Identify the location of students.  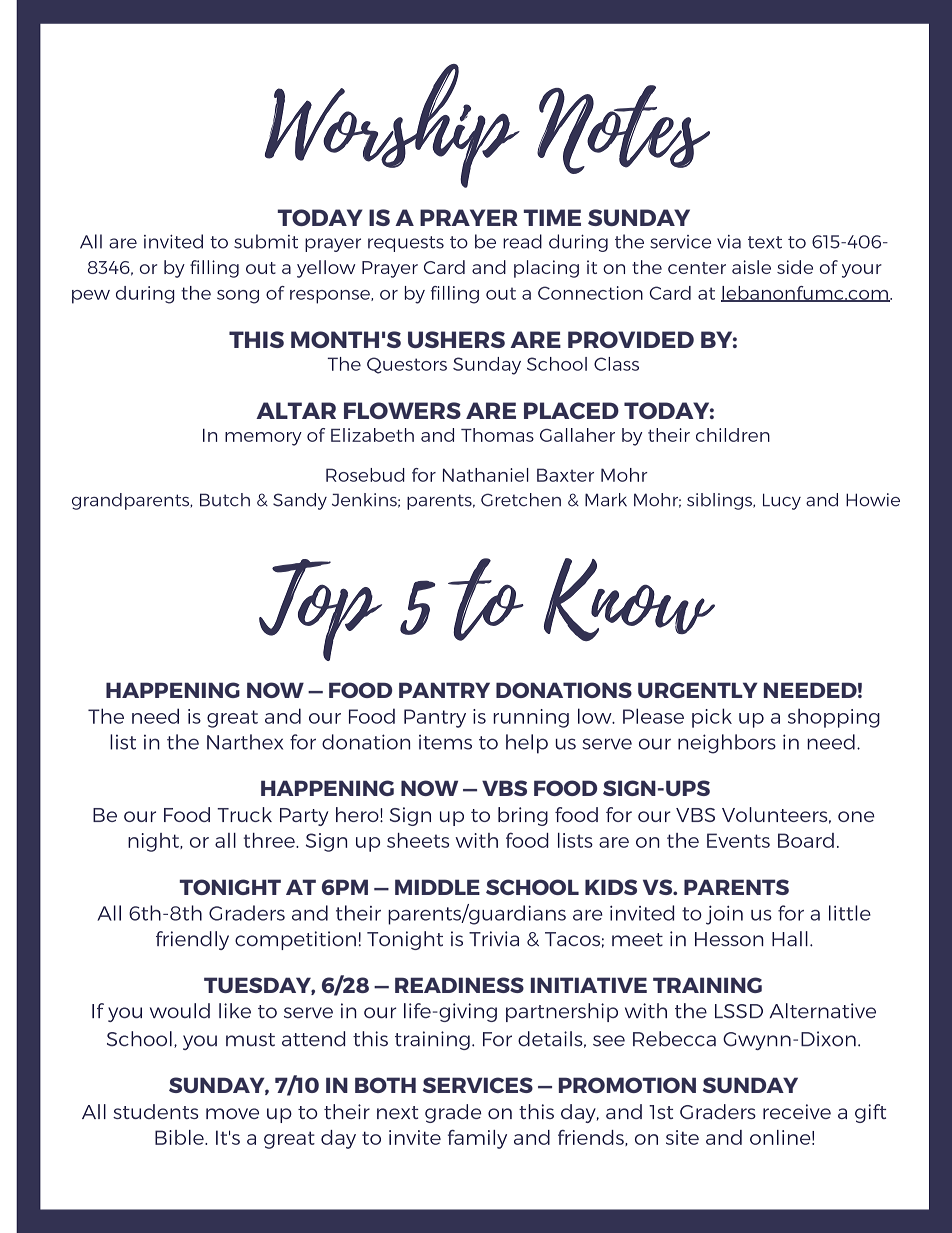
(155, 1111).
